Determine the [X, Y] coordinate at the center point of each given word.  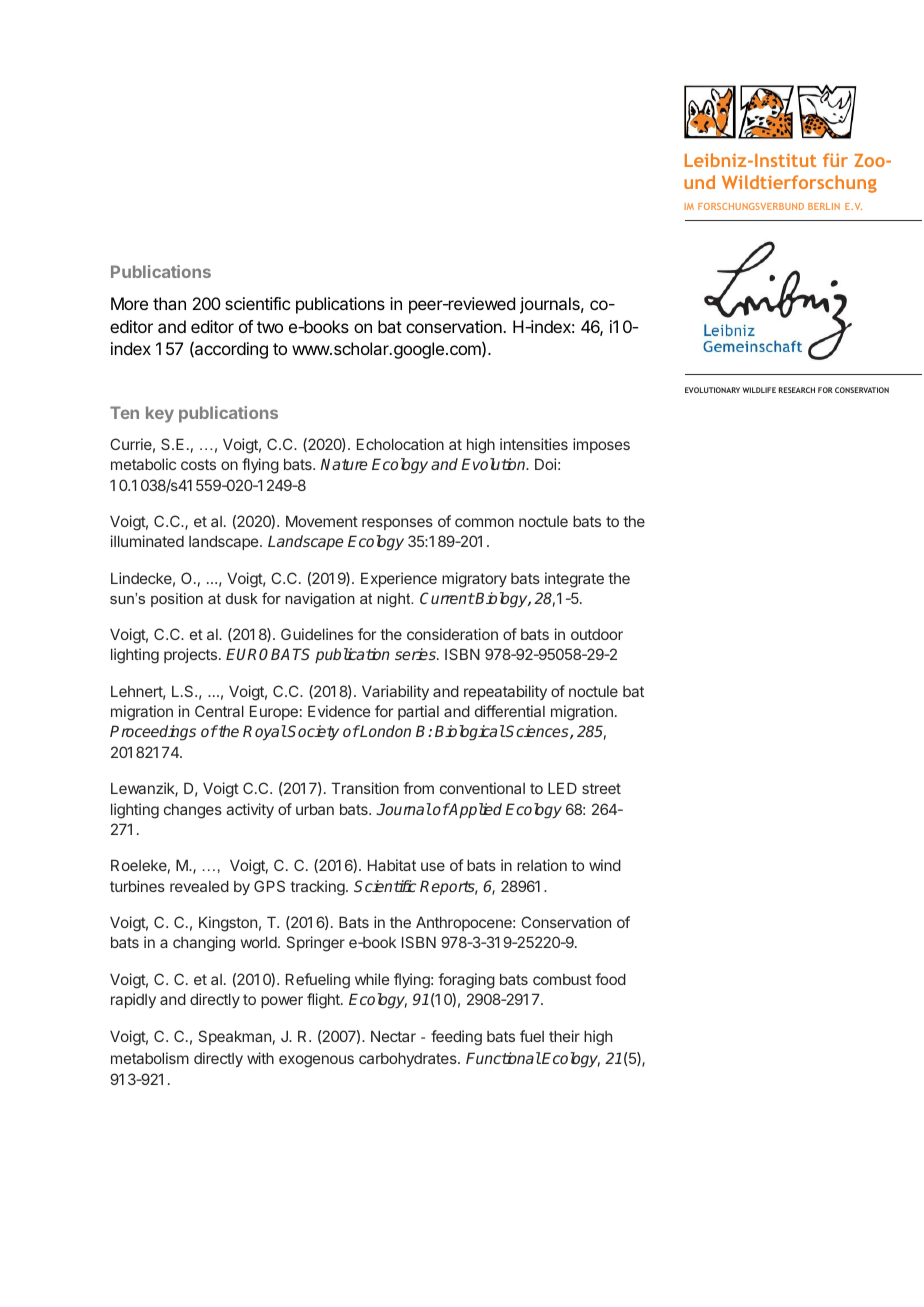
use [433, 866]
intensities [534, 444]
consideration [452, 634]
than [169, 303]
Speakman [234, 1037]
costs [198, 464]
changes [193, 811]
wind [605, 865]
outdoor [597, 634]
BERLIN [824, 206]
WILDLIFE [759, 390]
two [270, 327]
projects [190, 655]
